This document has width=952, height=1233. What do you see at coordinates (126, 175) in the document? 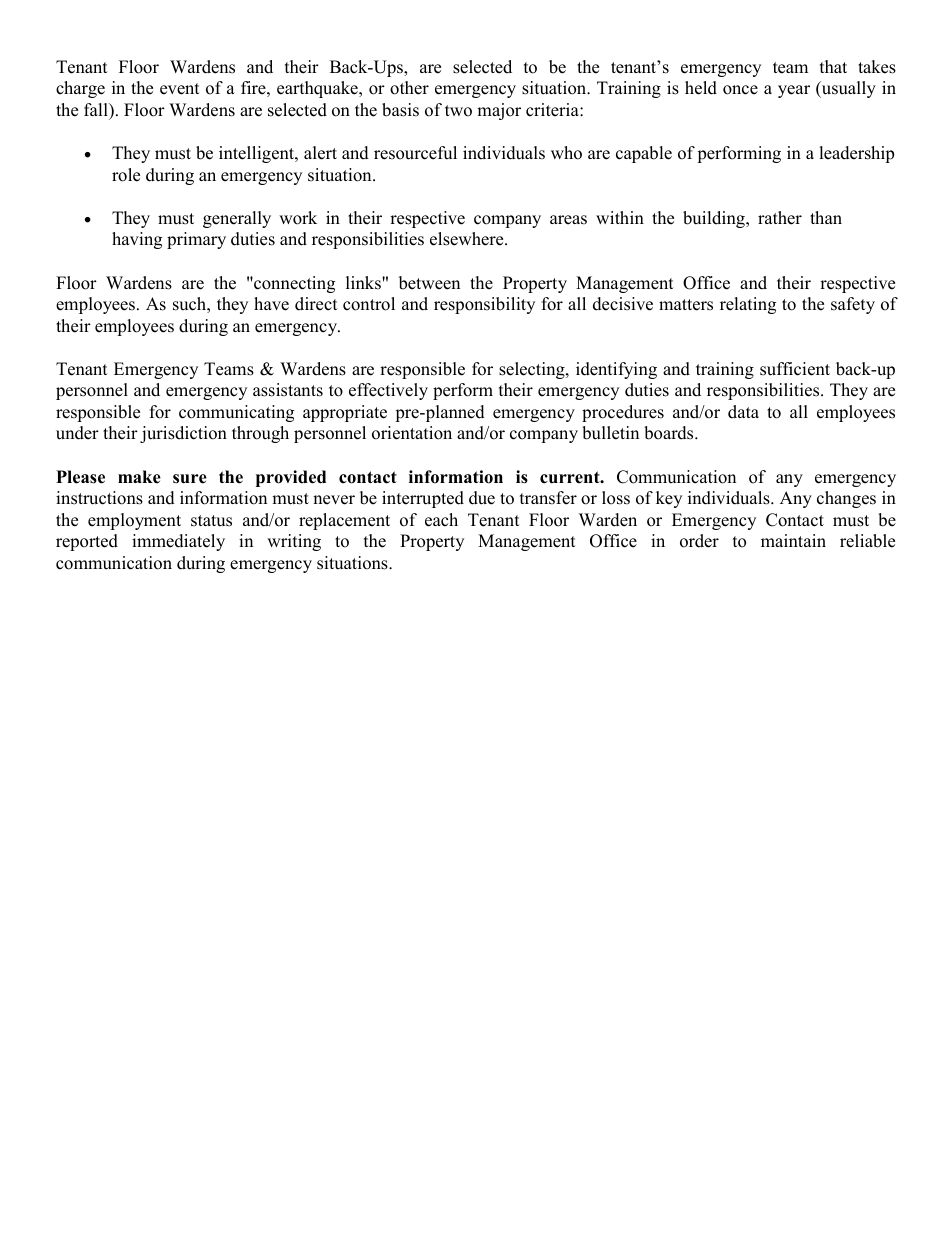
I see `role` at bounding box center [126, 175].
